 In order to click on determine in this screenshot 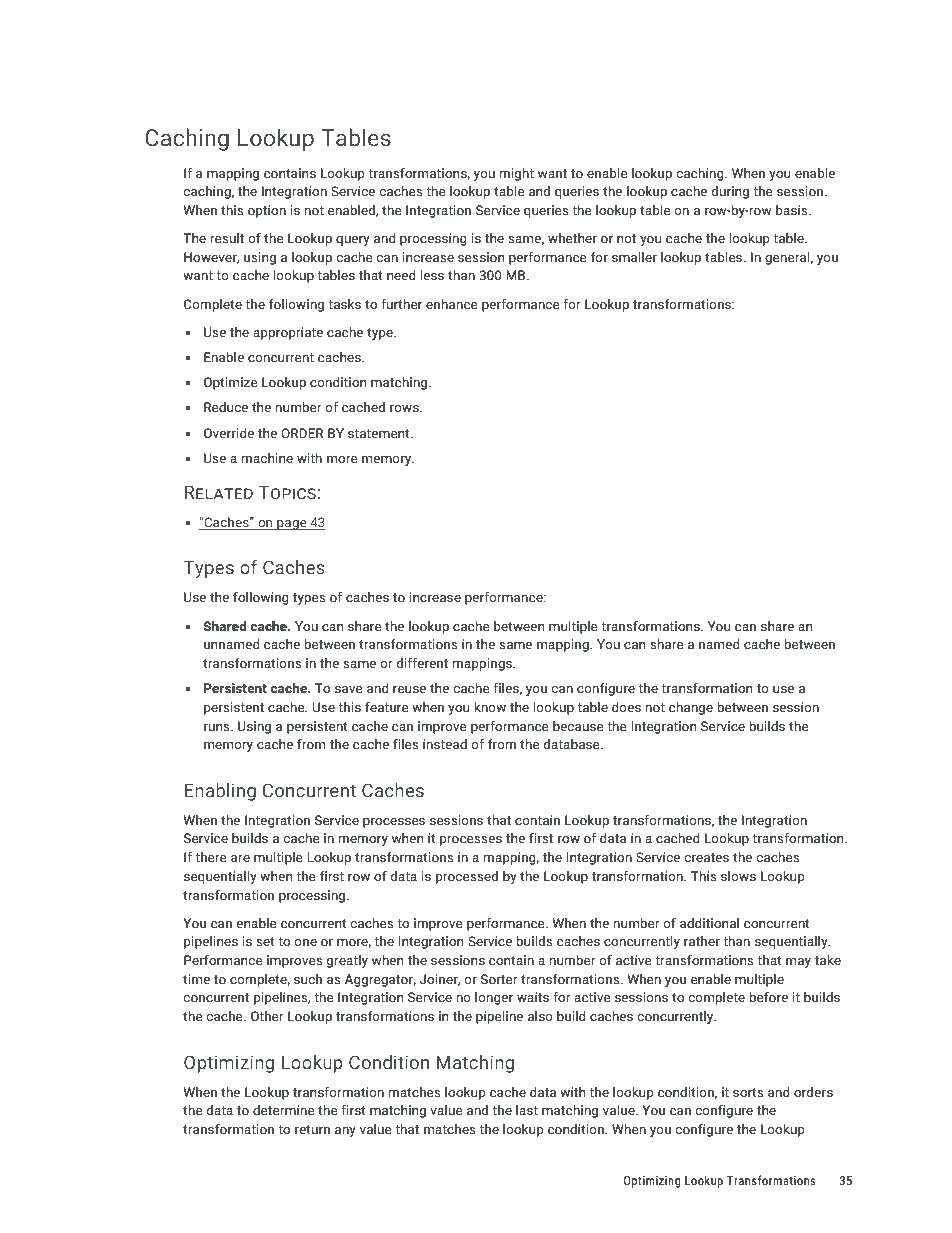, I will do `click(284, 1110)`.
